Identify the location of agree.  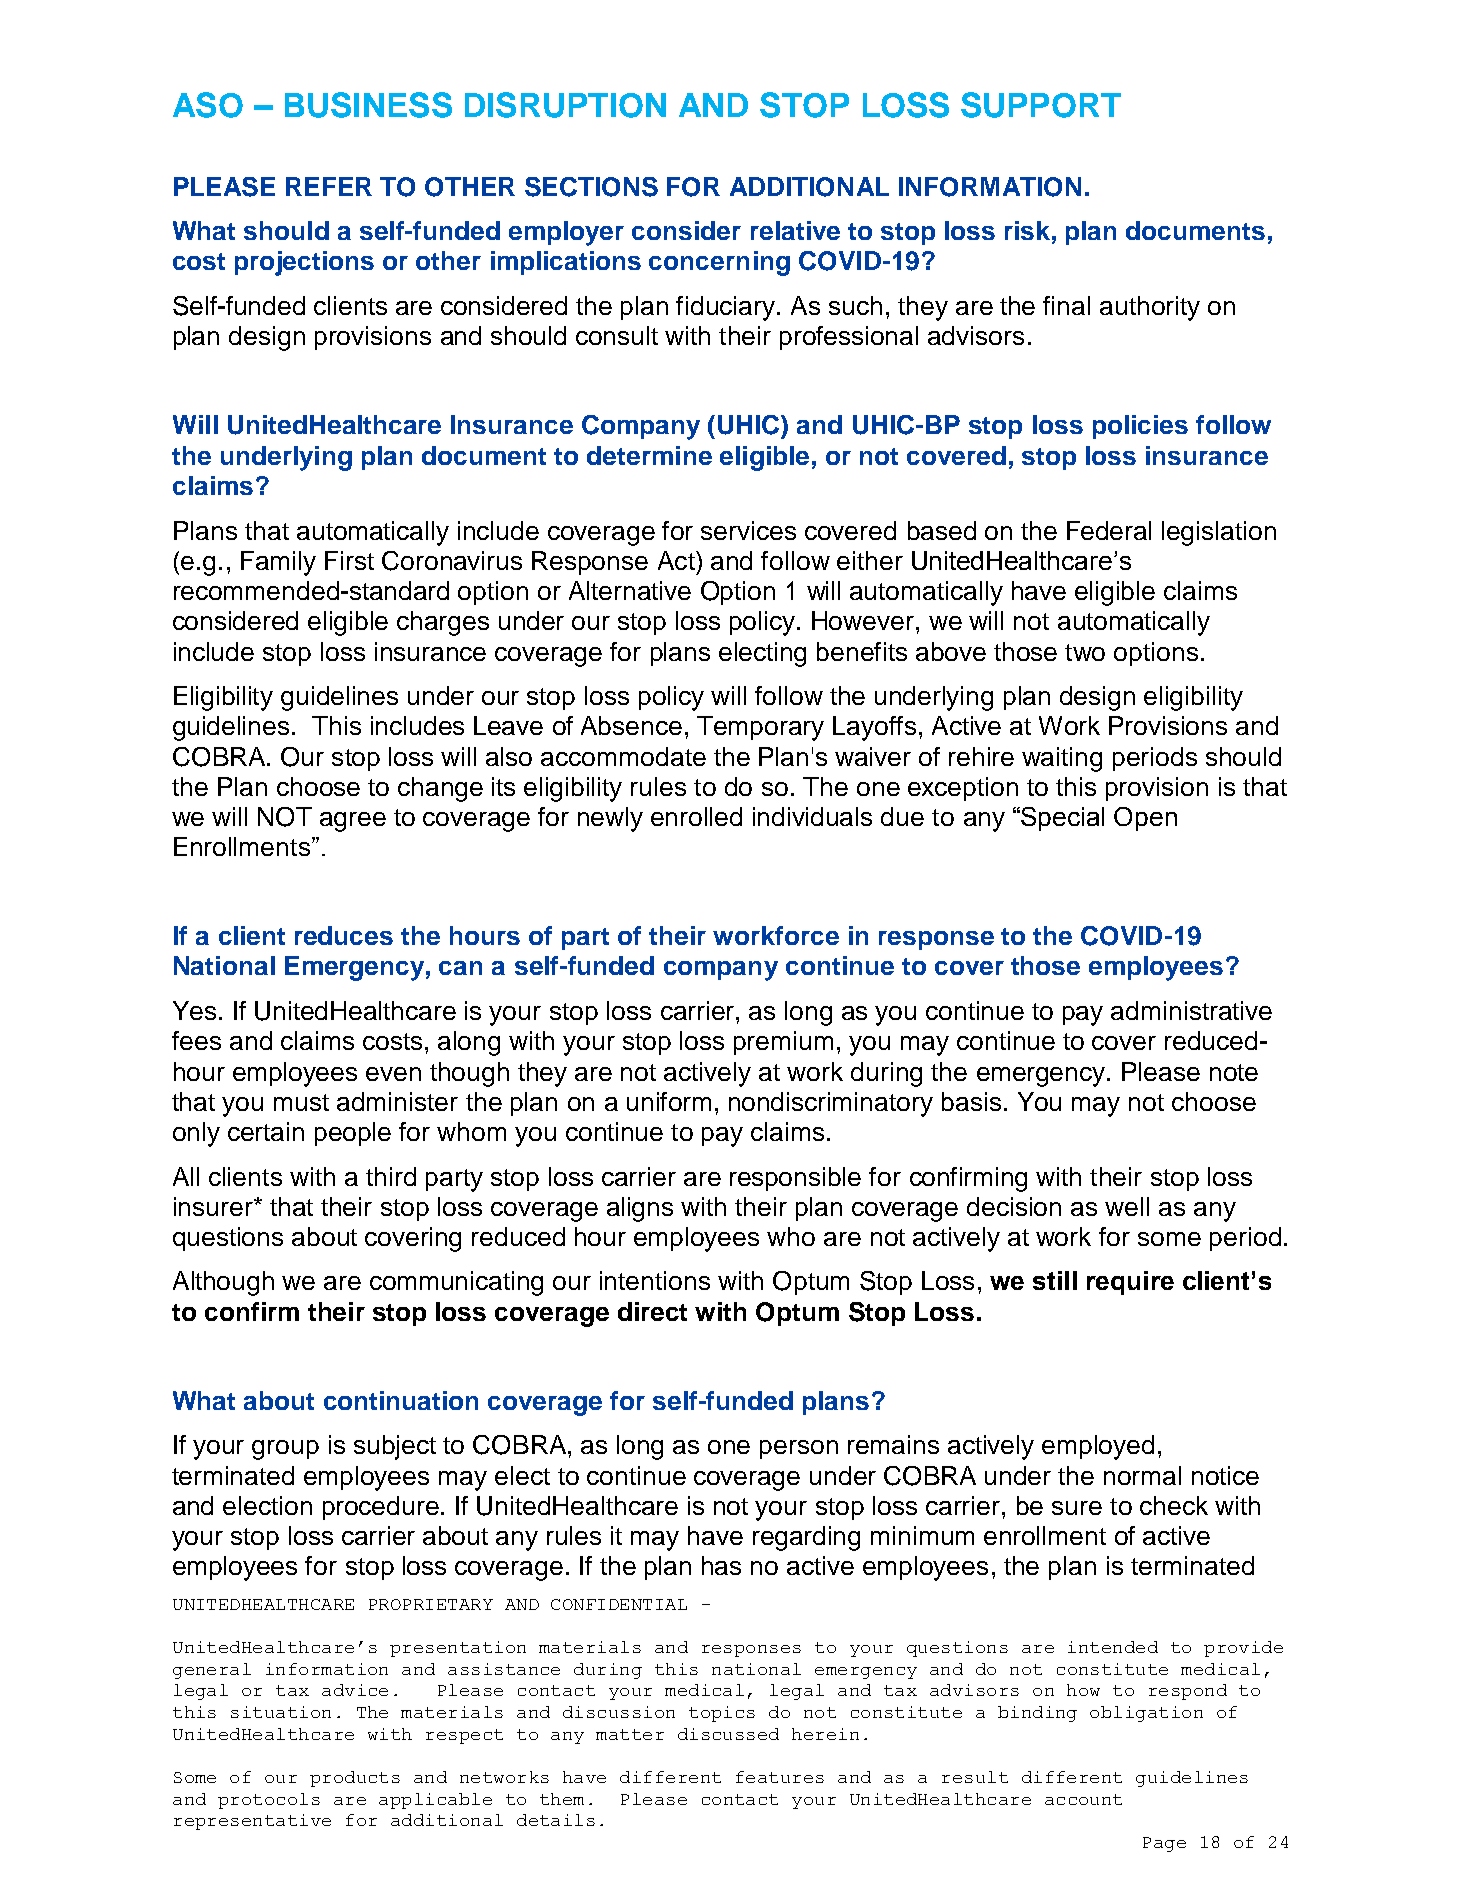
(353, 822).
